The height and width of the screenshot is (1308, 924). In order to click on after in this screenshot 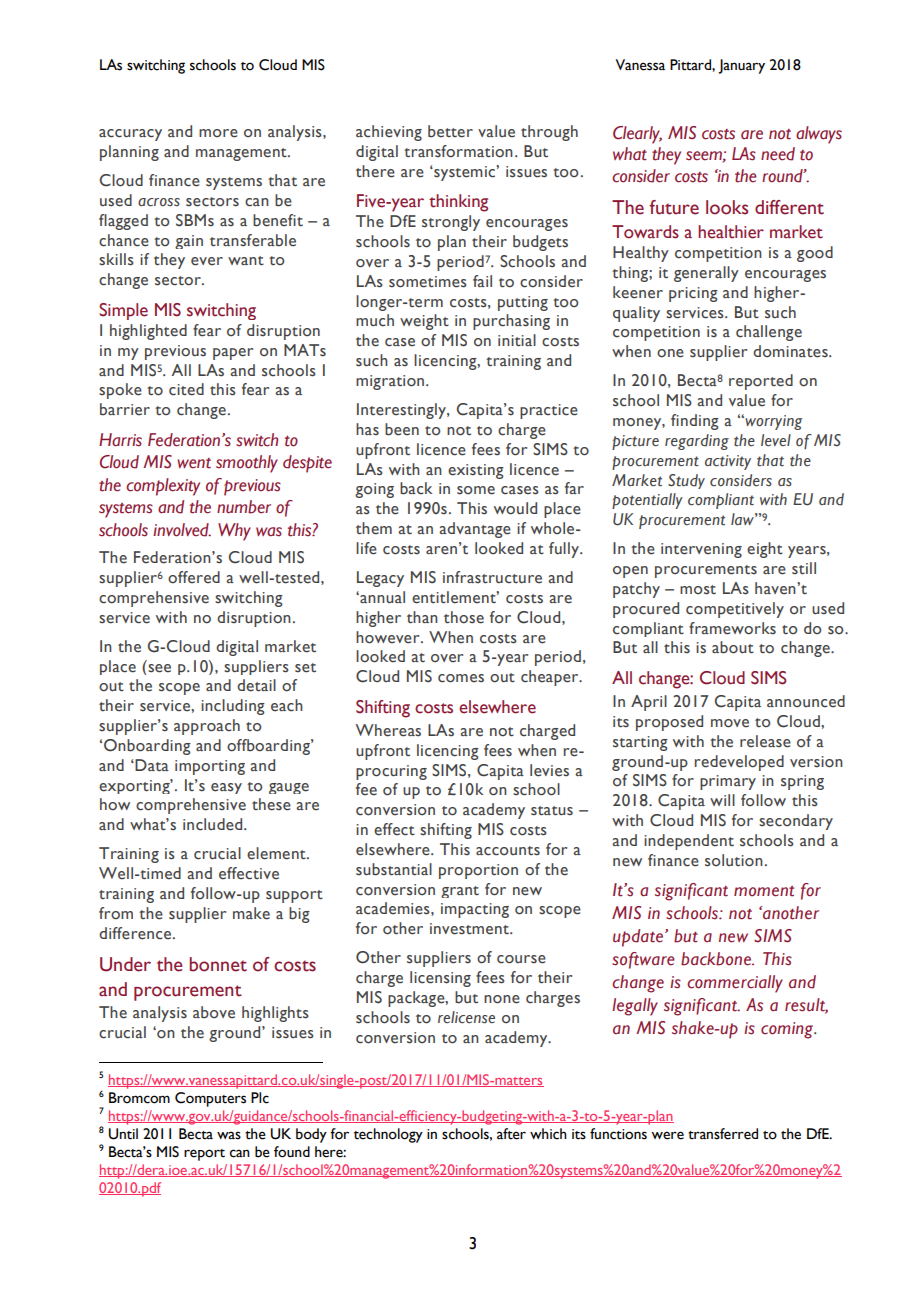, I will do `click(511, 1134)`.
